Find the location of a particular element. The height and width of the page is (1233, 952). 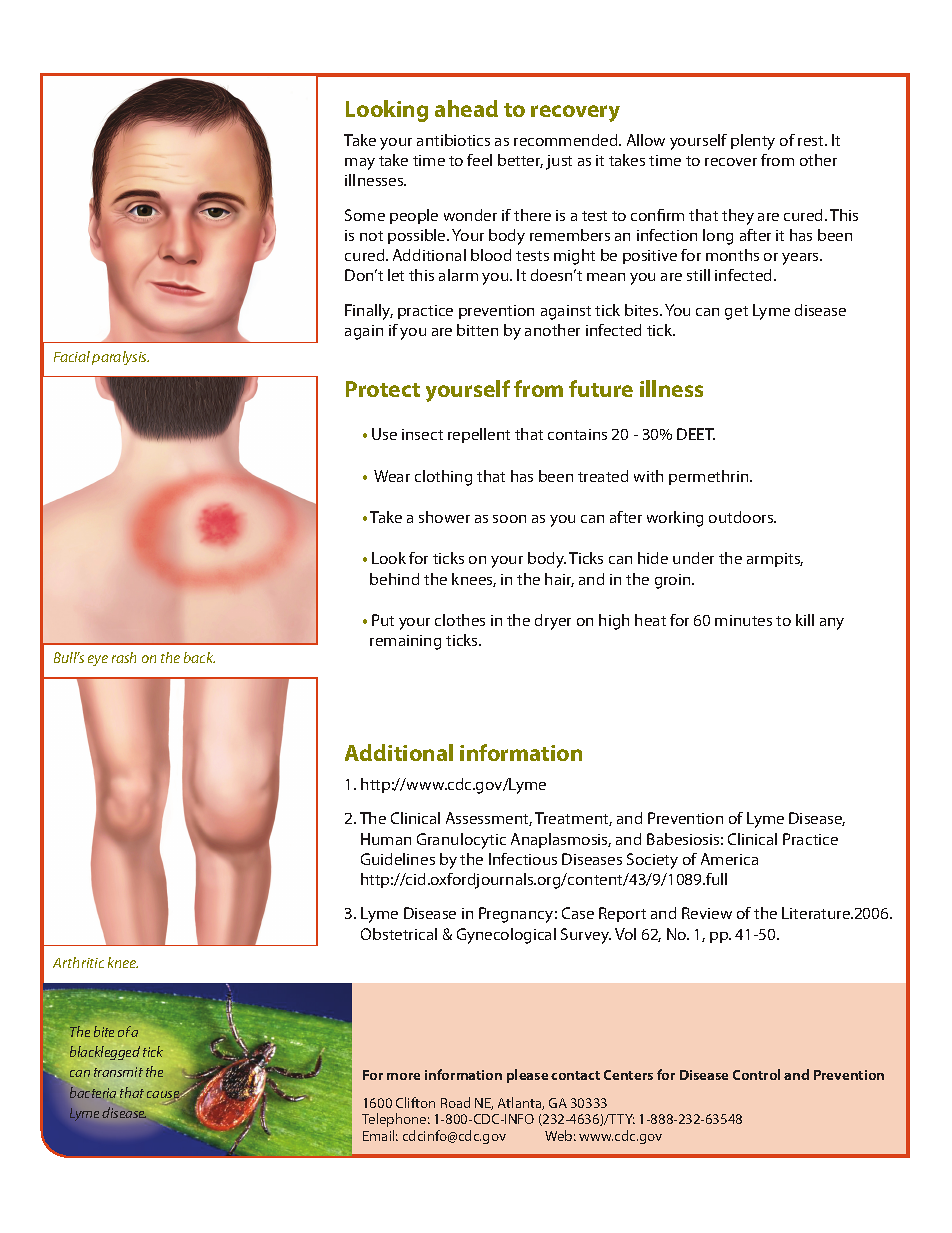

clothes is located at coordinates (460, 620).
